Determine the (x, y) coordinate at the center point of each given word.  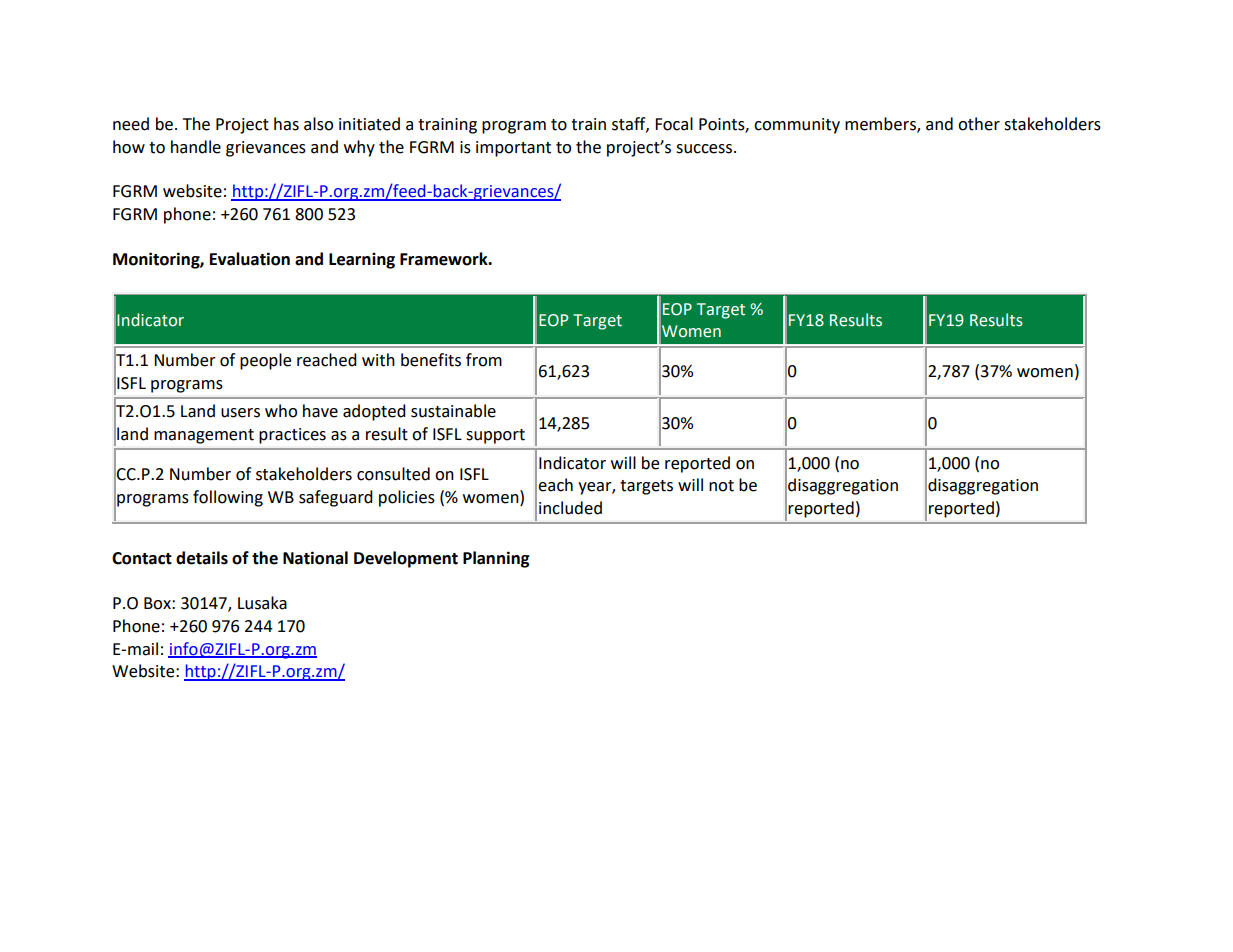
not (721, 486)
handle (196, 147)
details (202, 558)
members (881, 124)
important (513, 149)
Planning (496, 559)
